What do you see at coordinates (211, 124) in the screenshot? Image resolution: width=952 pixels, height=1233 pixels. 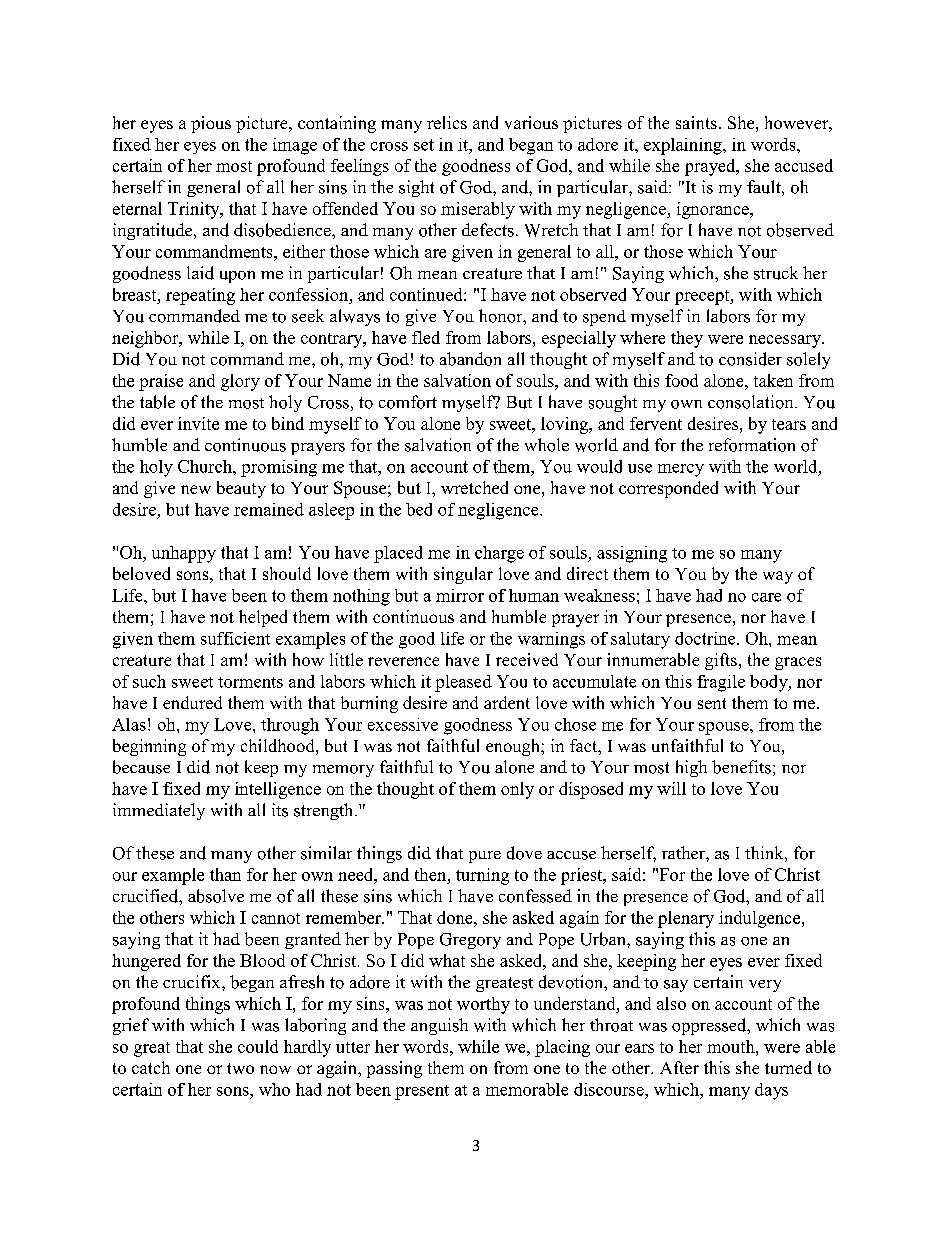 I see `pious` at bounding box center [211, 124].
